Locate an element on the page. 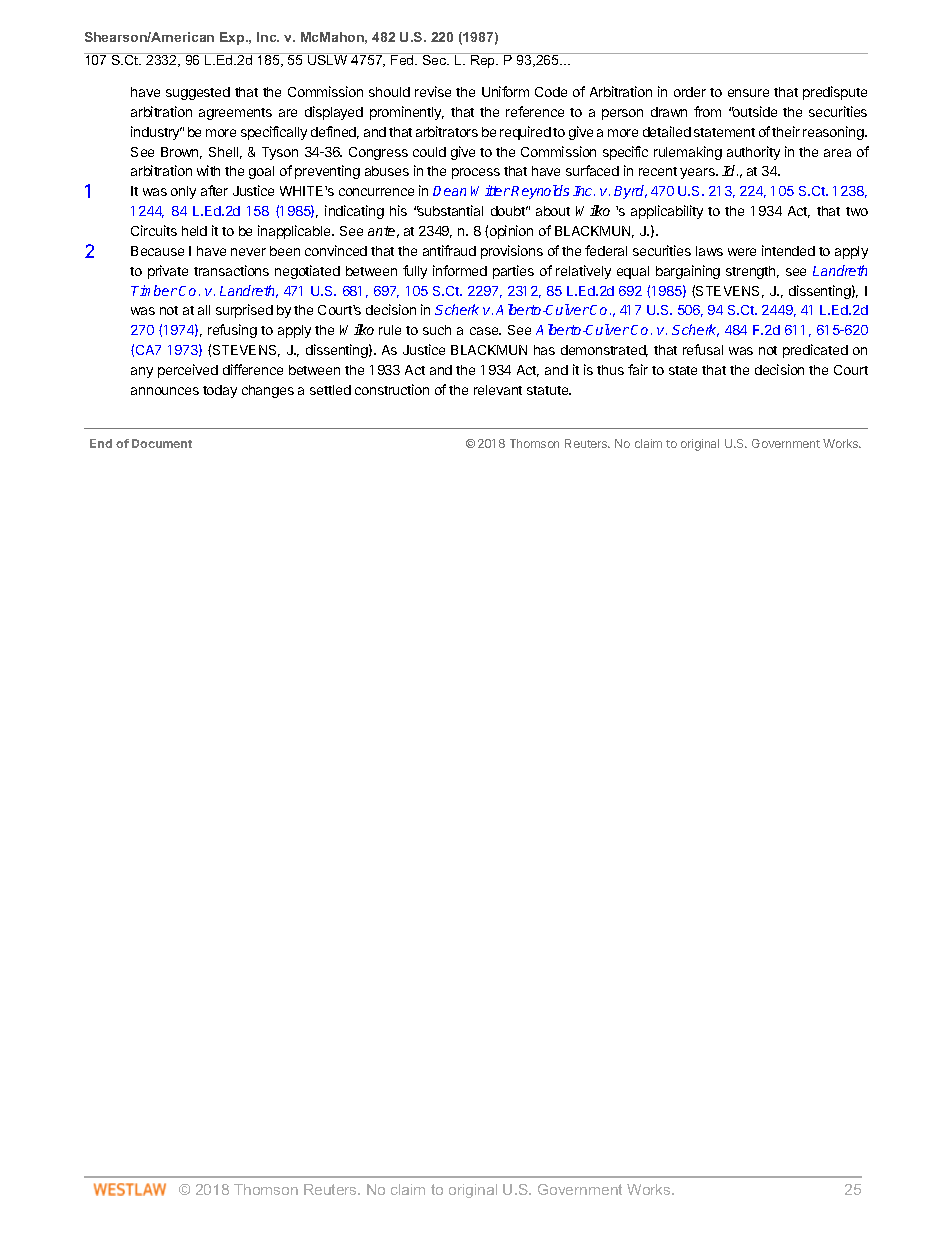 The width and height of the document is (952, 1233). Exp is located at coordinates (233, 38).
